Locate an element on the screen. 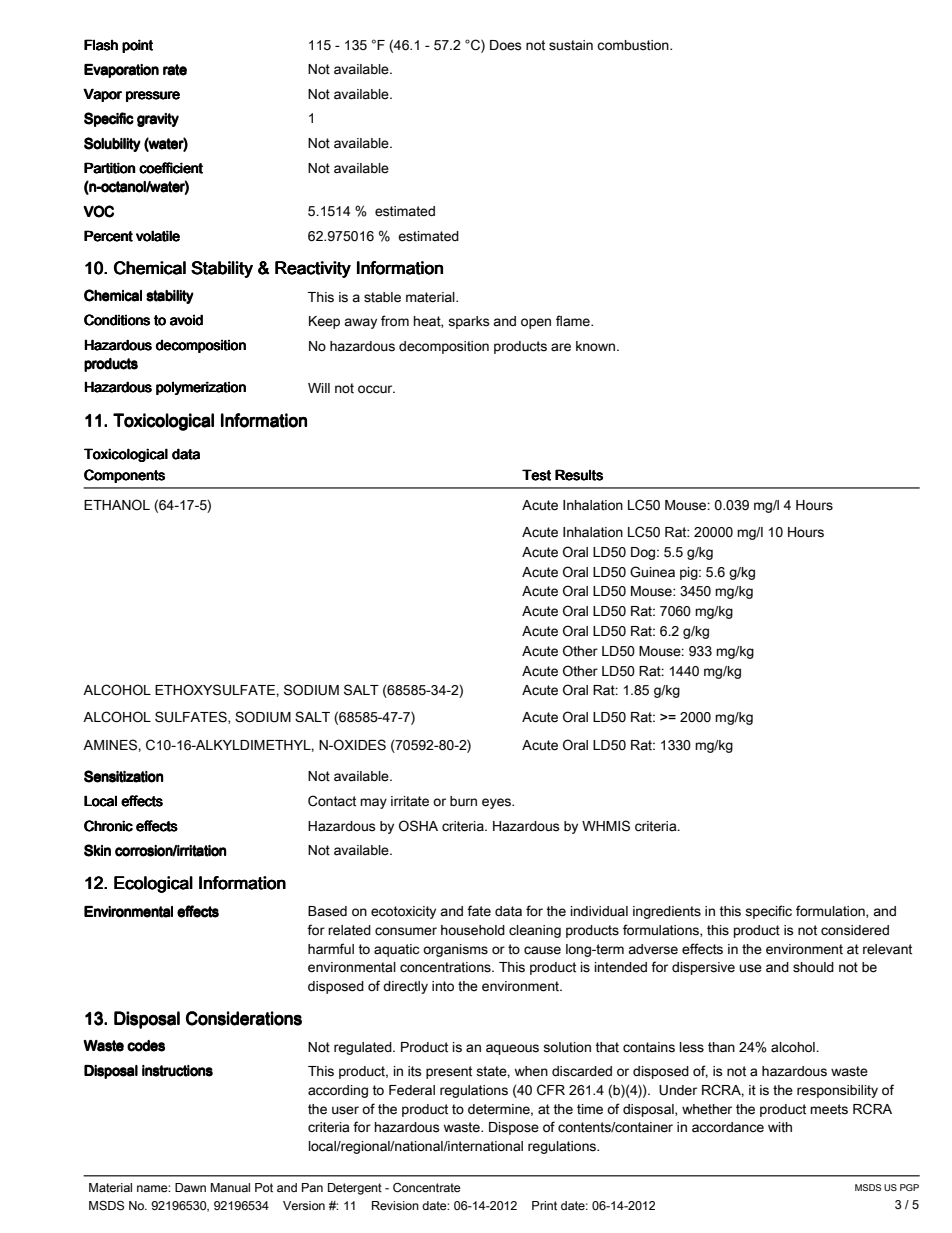 The height and width of the screenshot is (1233, 952). combustion is located at coordinates (634, 45).
